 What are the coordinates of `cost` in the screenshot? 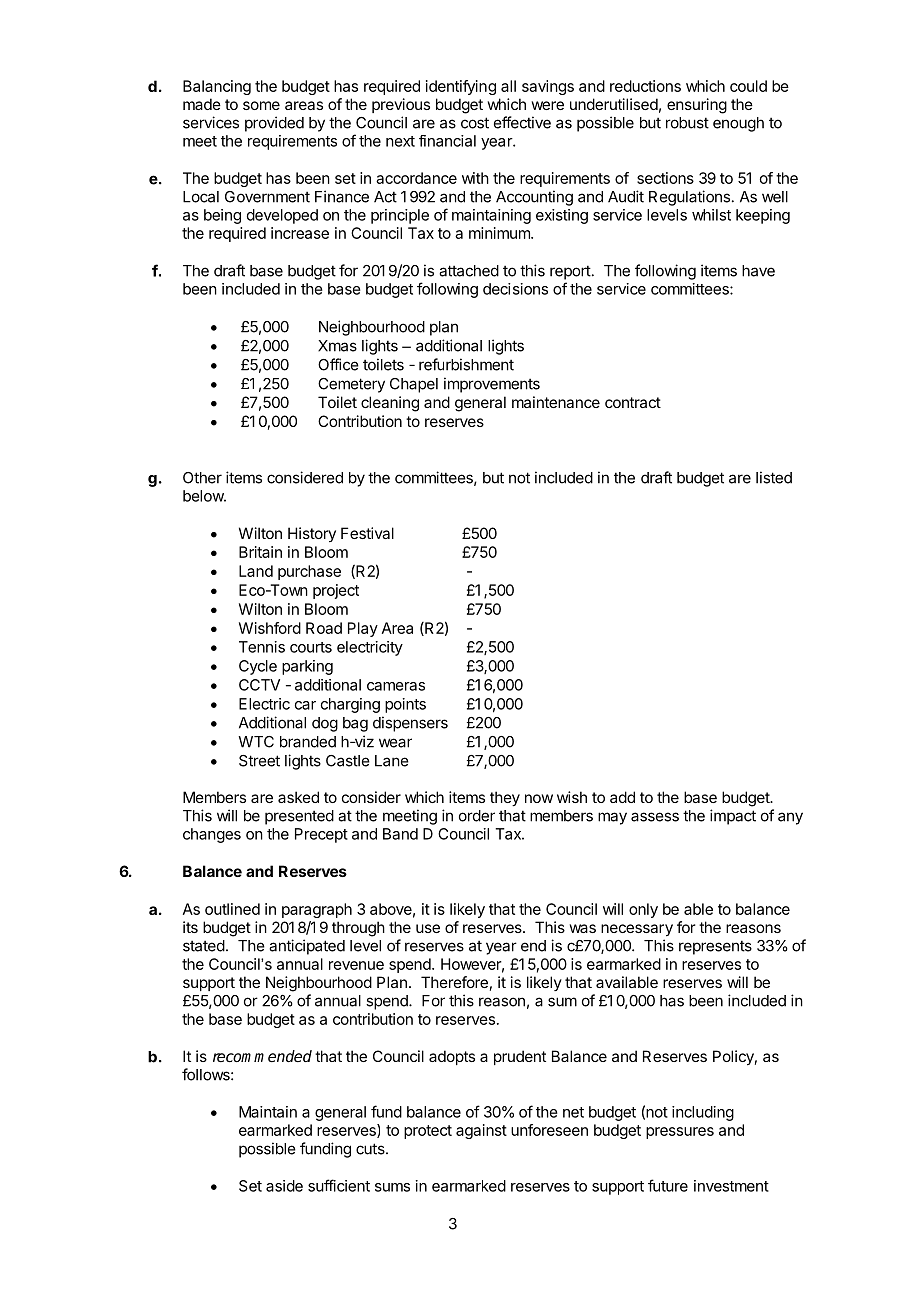 It's located at (475, 123).
